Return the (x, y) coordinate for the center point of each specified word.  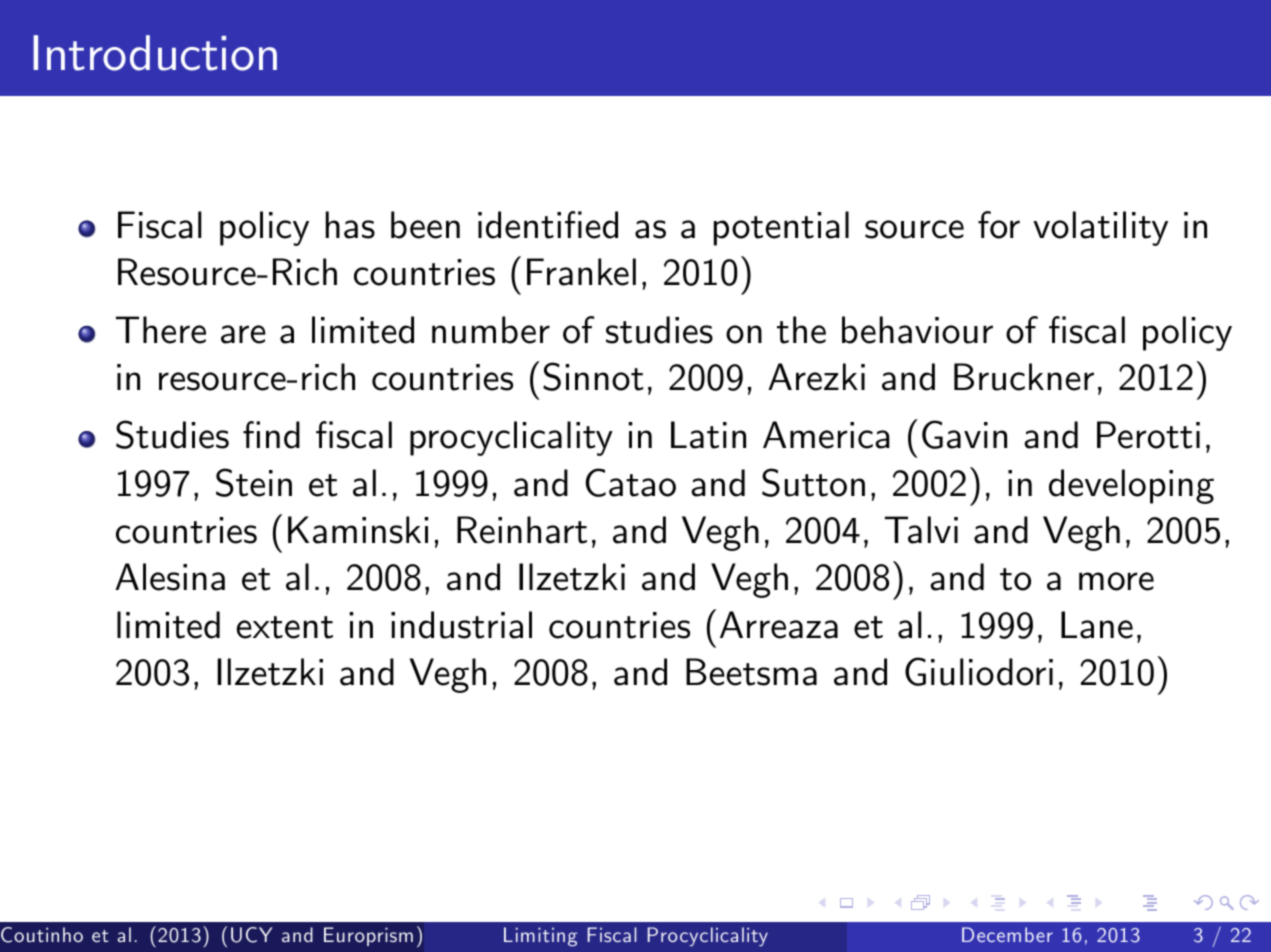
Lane (1097, 625)
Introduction (155, 53)
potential (781, 228)
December (1007, 934)
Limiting (540, 937)
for (999, 225)
